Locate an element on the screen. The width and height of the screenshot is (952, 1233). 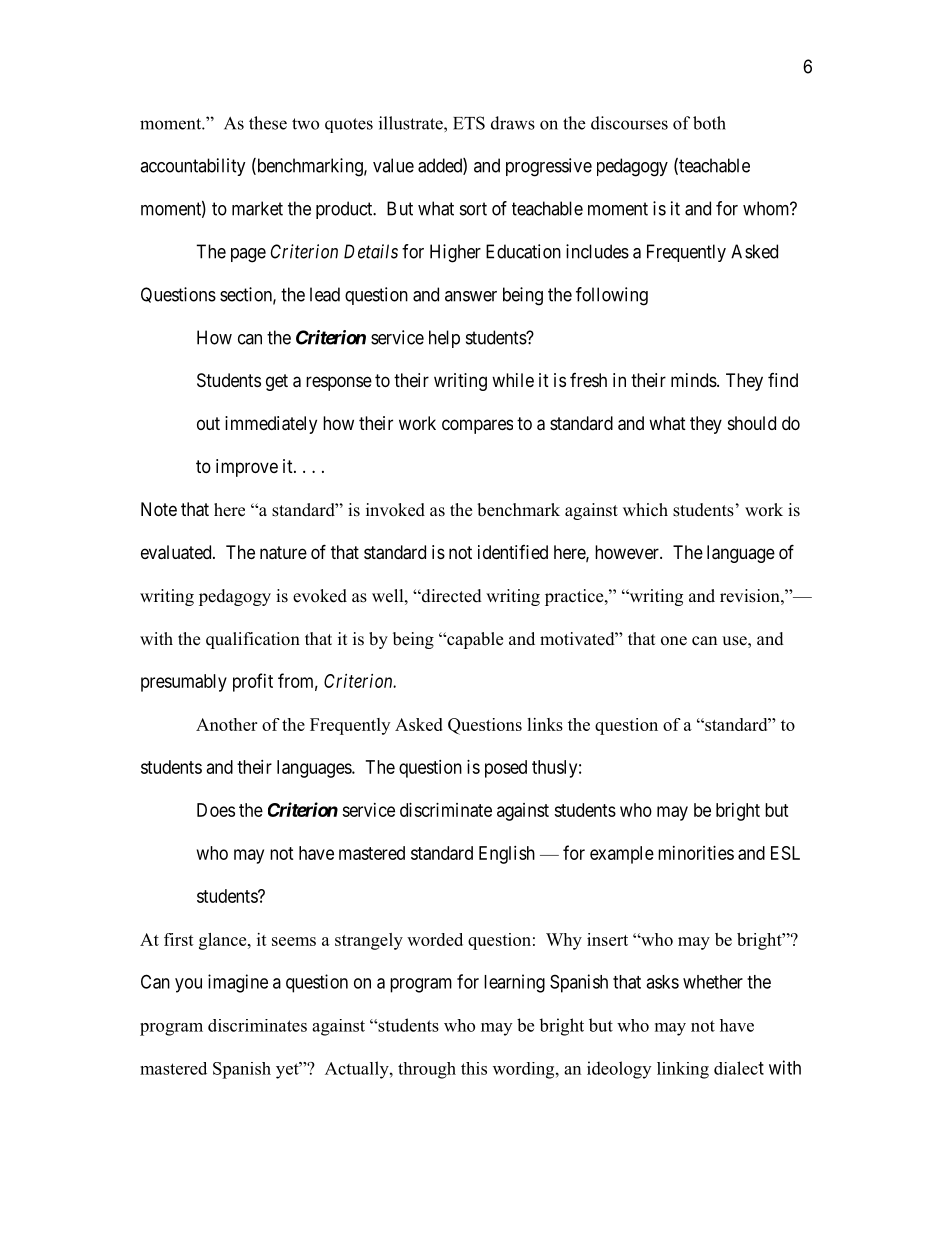
accountability is located at coordinates (193, 167).
